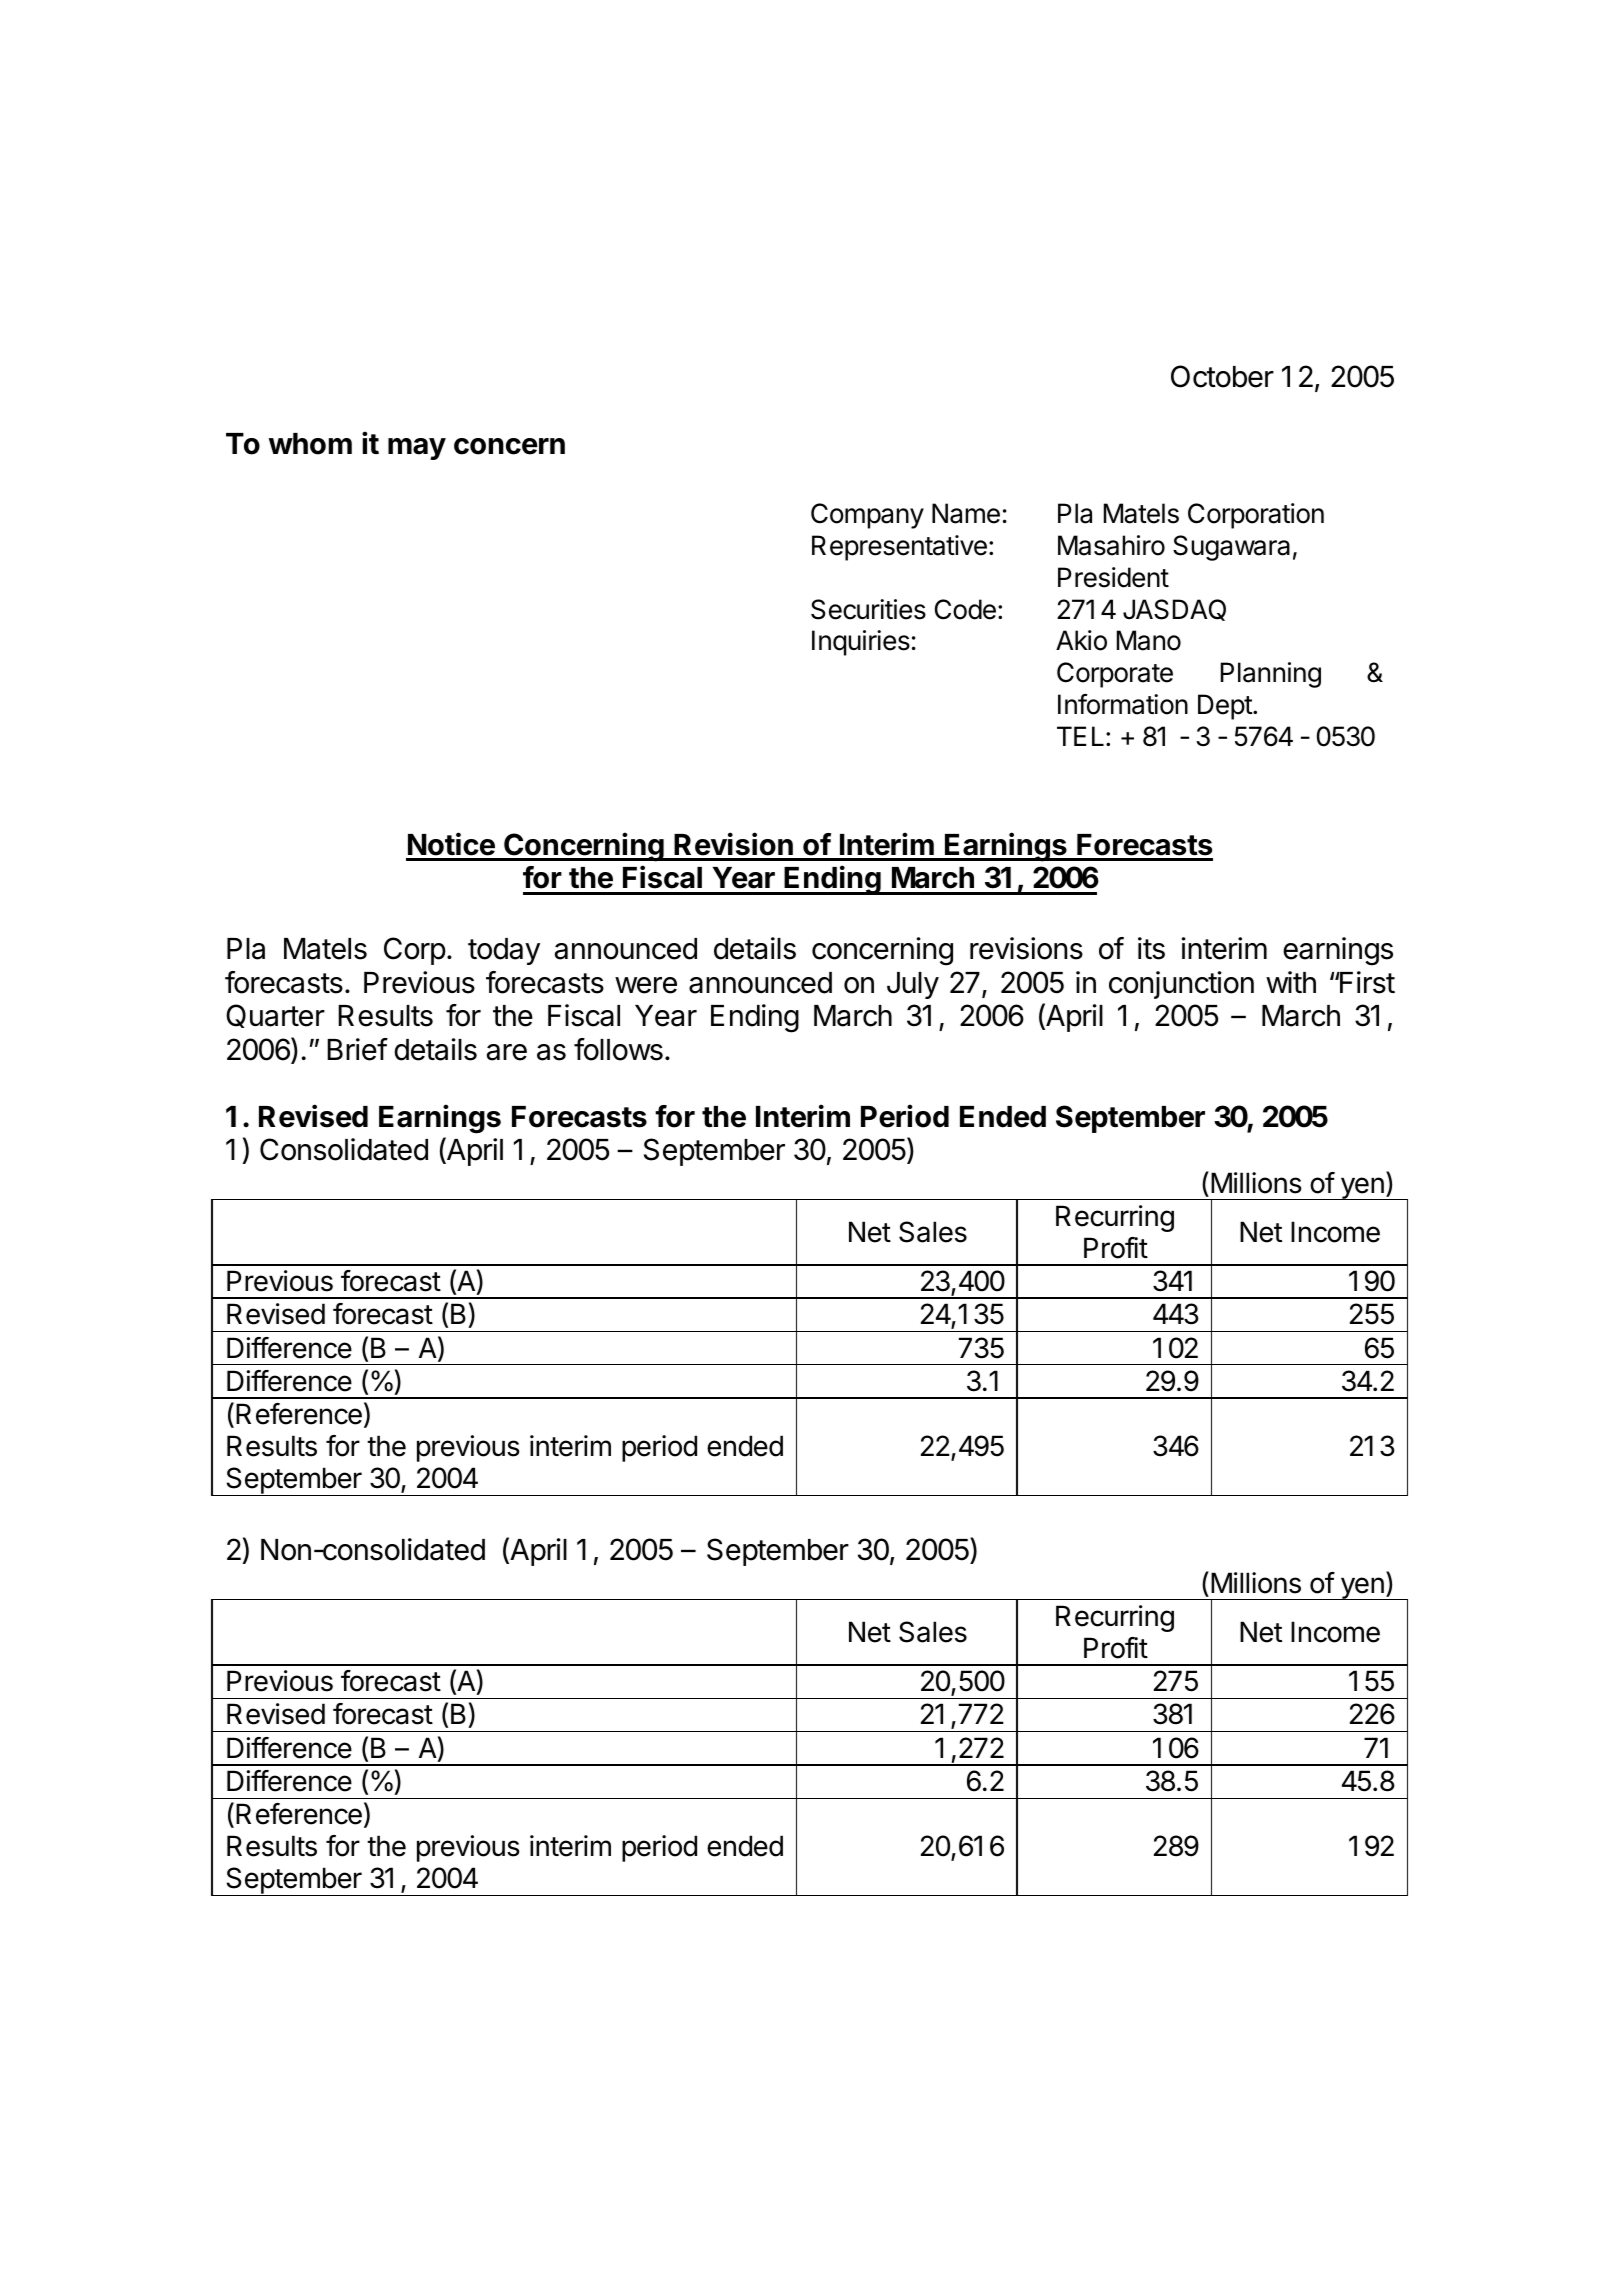 The width and height of the screenshot is (1619, 2292). Describe the element at coordinates (507, 1052) in the screenshot. I see `are` at that location.
